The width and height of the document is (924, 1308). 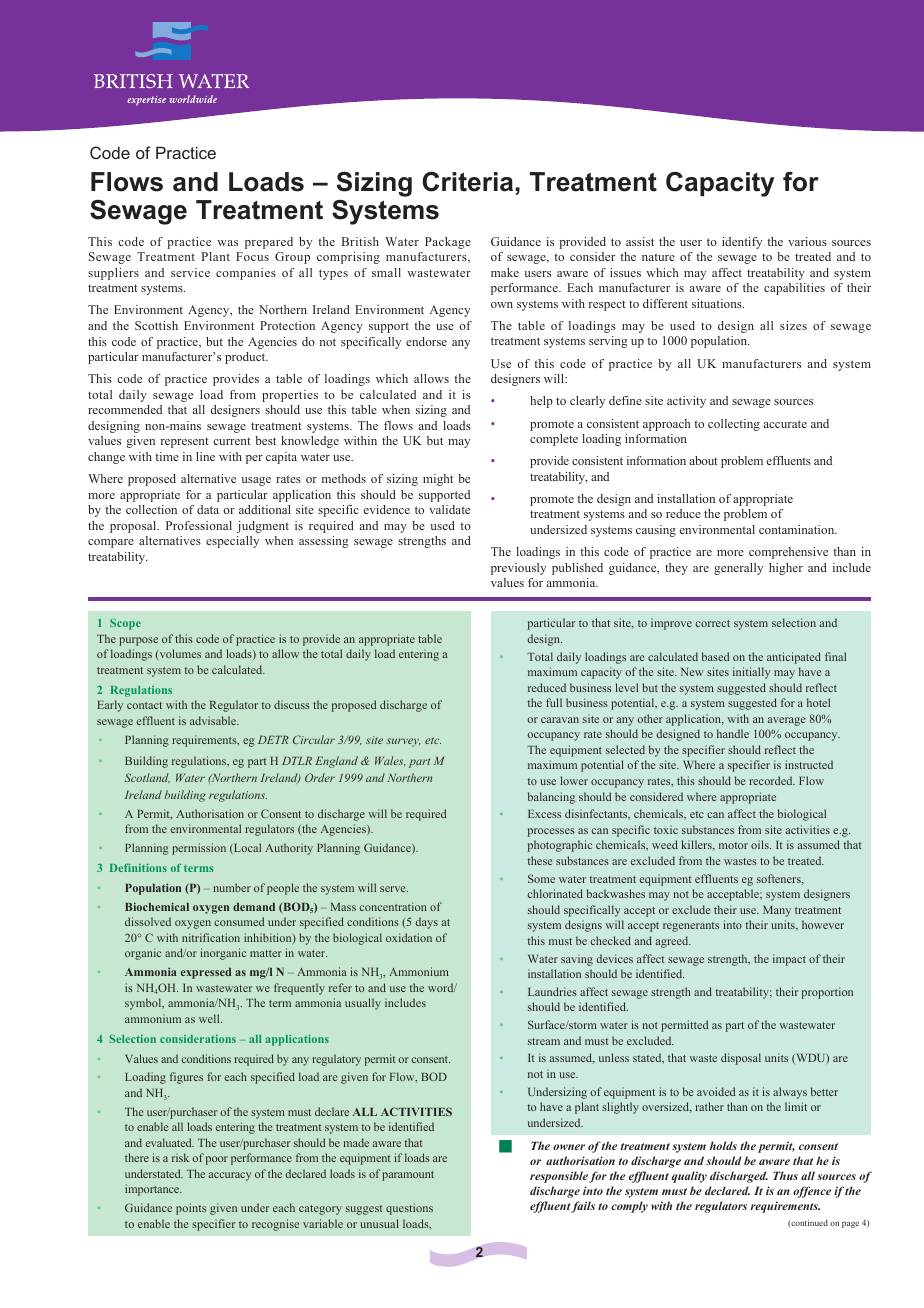 I want to click on identify, so click(x=742, y=243).
